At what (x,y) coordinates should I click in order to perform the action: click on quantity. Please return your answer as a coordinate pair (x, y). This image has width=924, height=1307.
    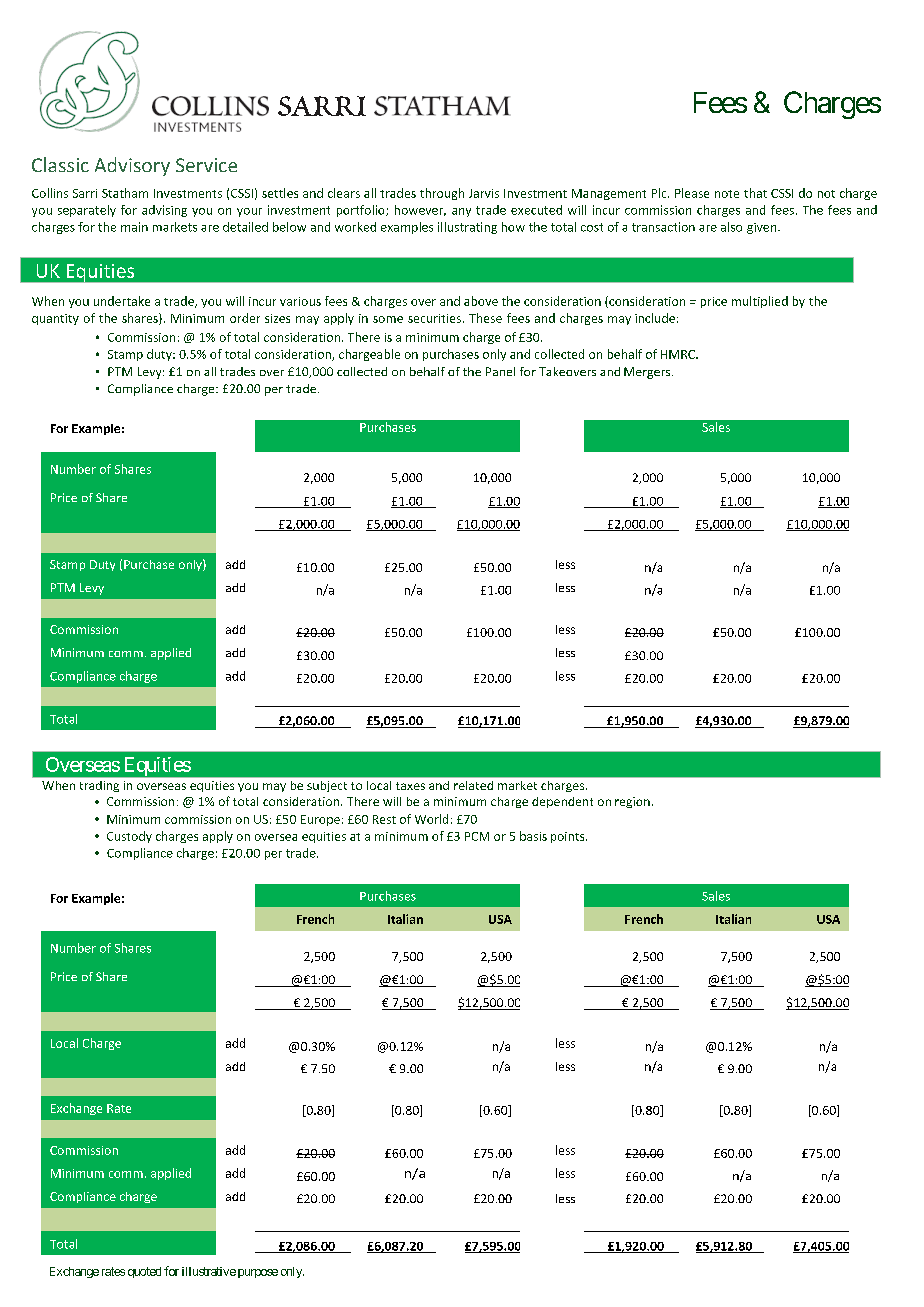
    Looking at the image, I should click on (55, 319).
